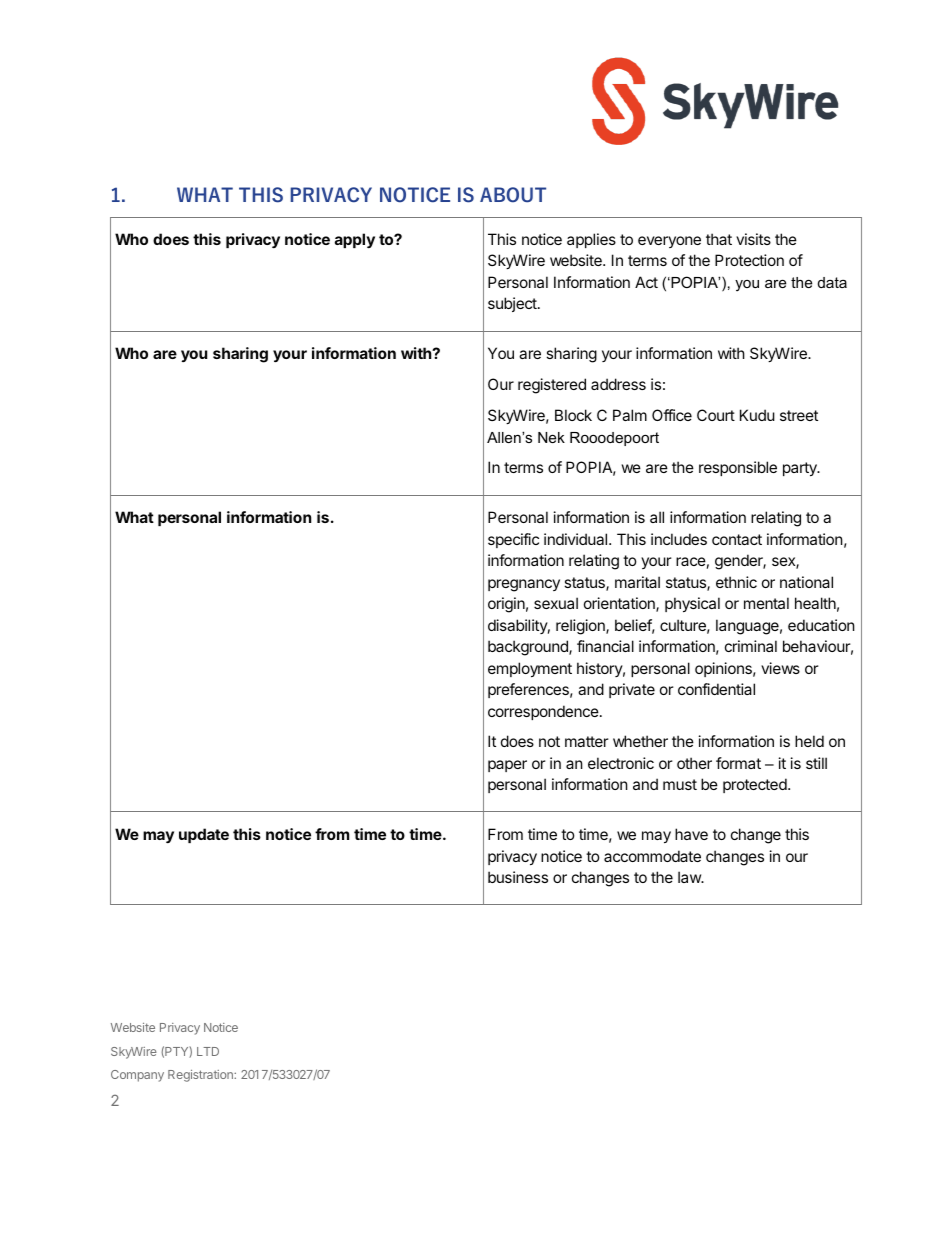 The width and height of the image is (952, 1233). Describe the element at coordinates (552, 386) in the image. I see `registered` at that location.
